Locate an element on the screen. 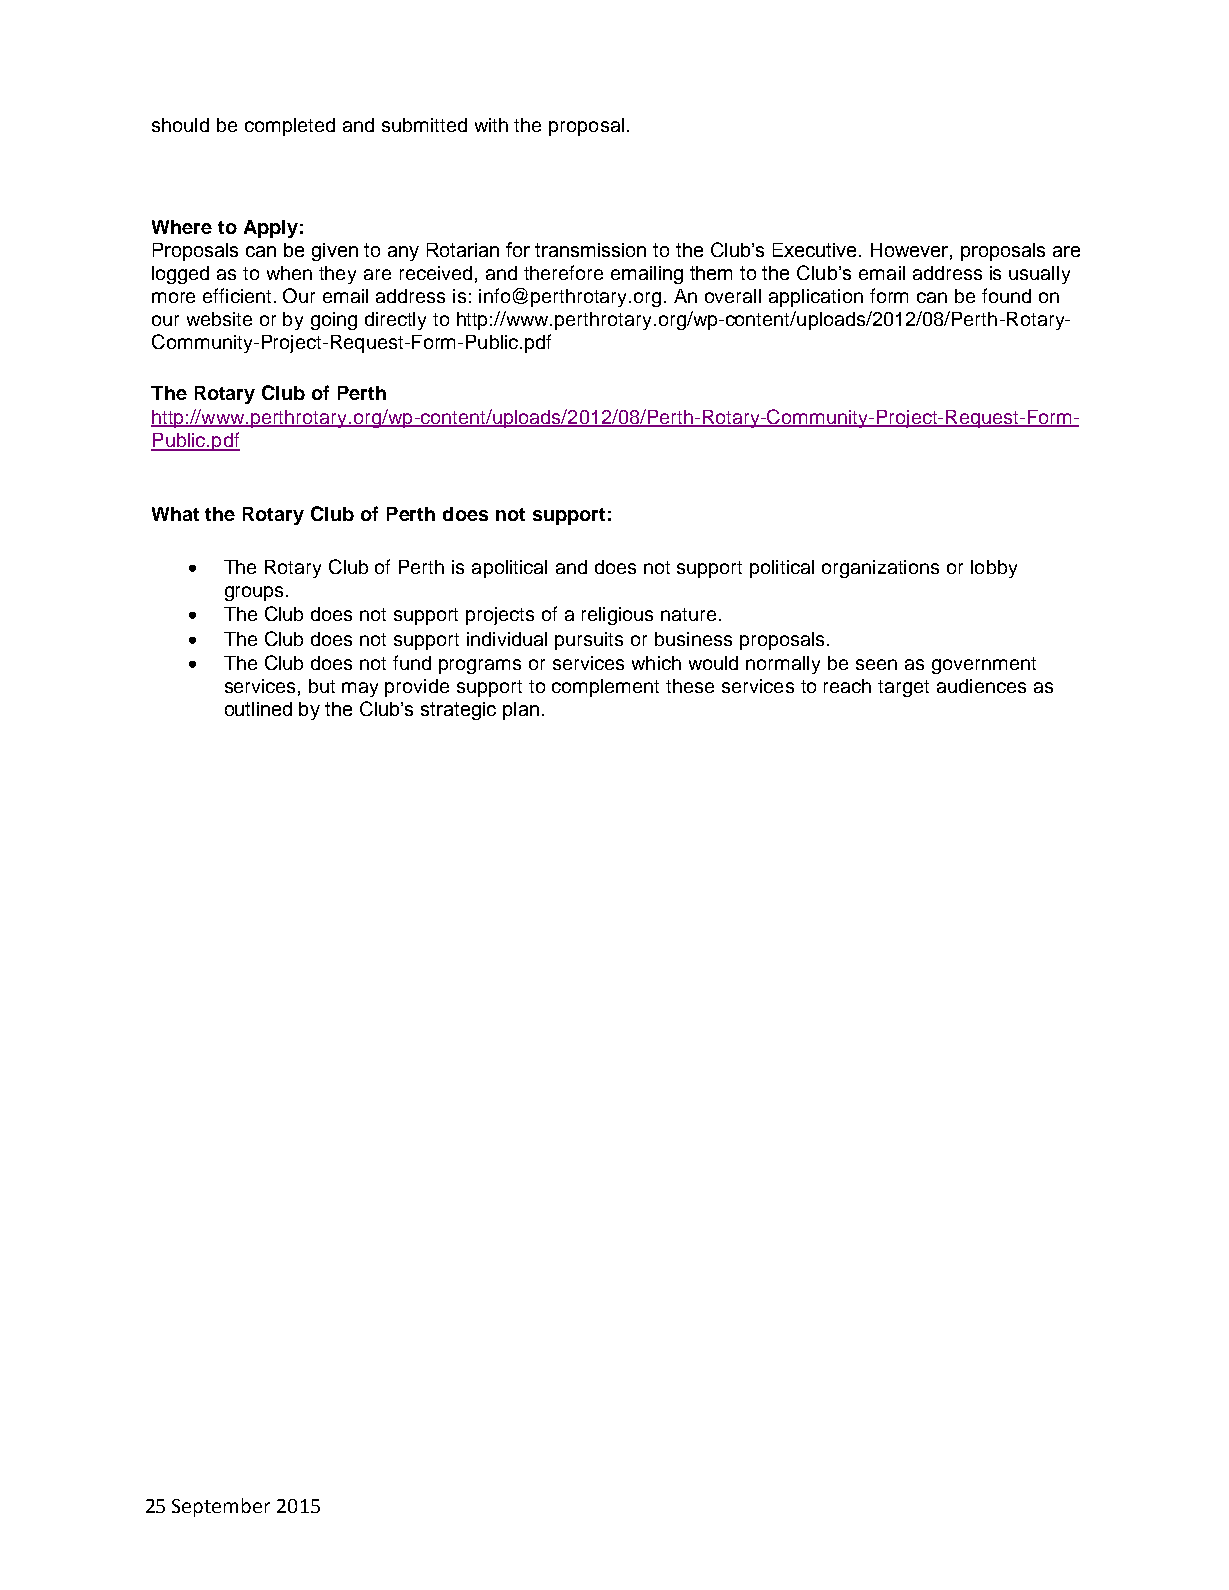  religious is located at coordinates (617, 616).
